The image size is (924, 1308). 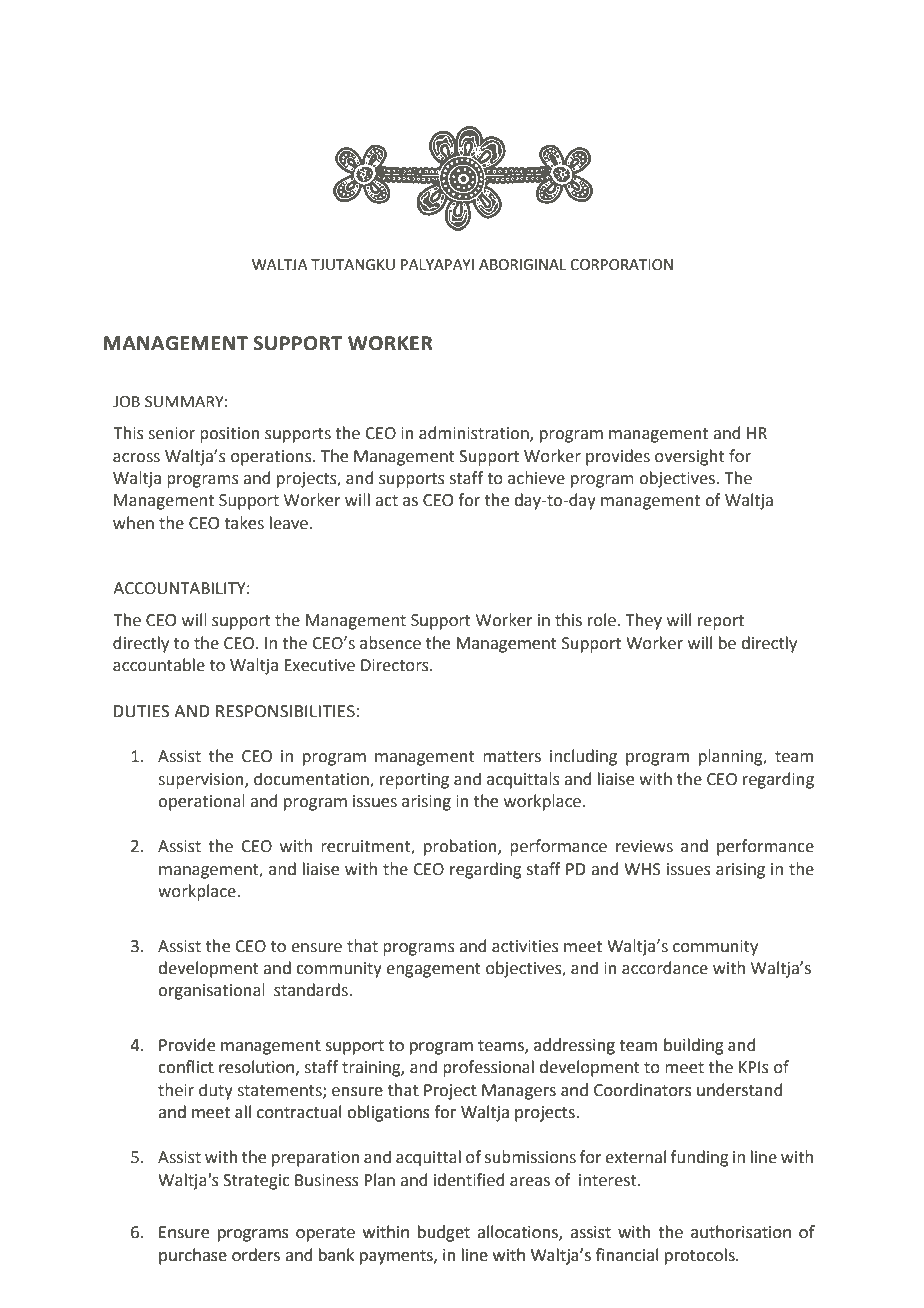 I want to click on WHS, so click(x=642, y=869).
